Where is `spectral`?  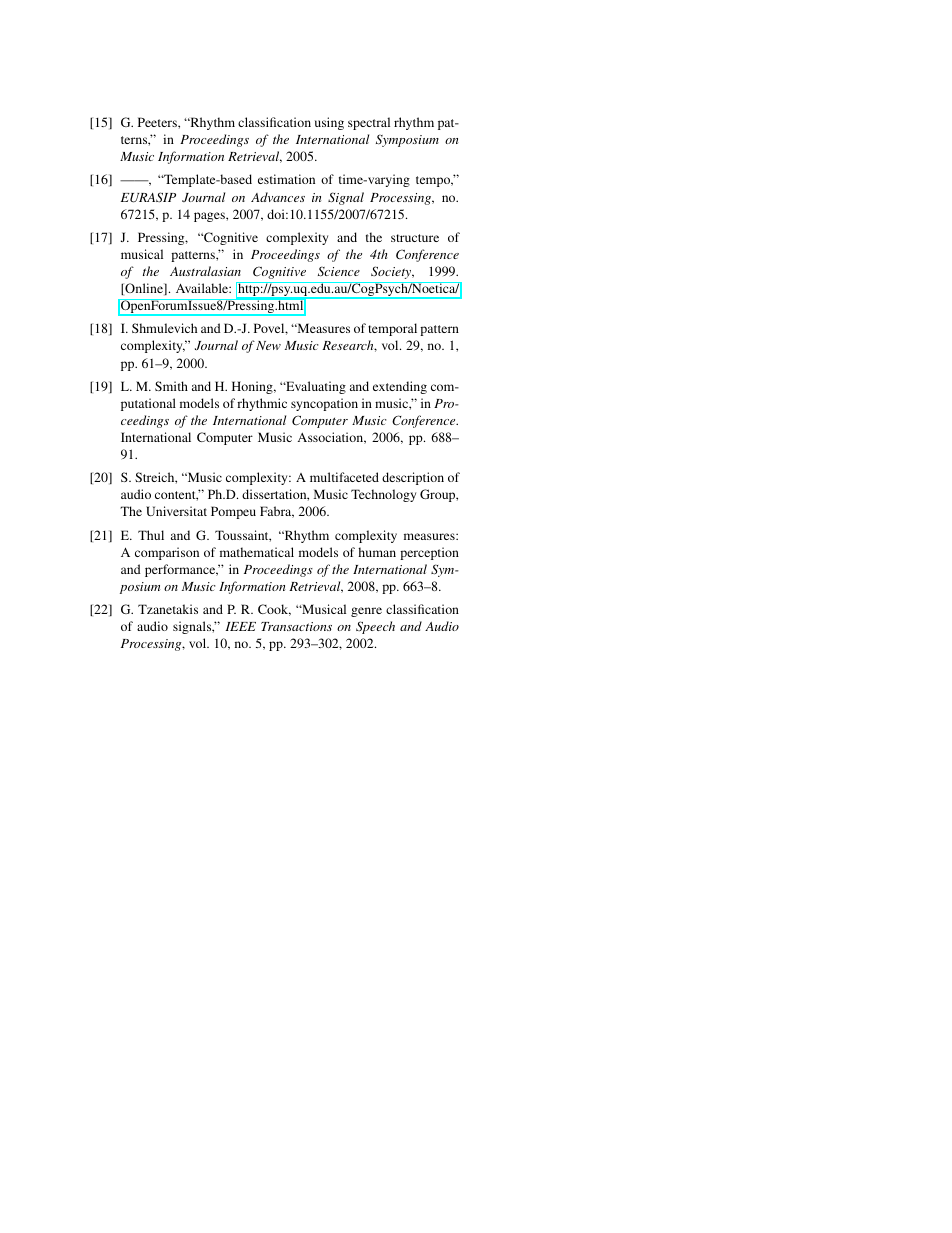
spectral is located at coordinates (369, 123).
